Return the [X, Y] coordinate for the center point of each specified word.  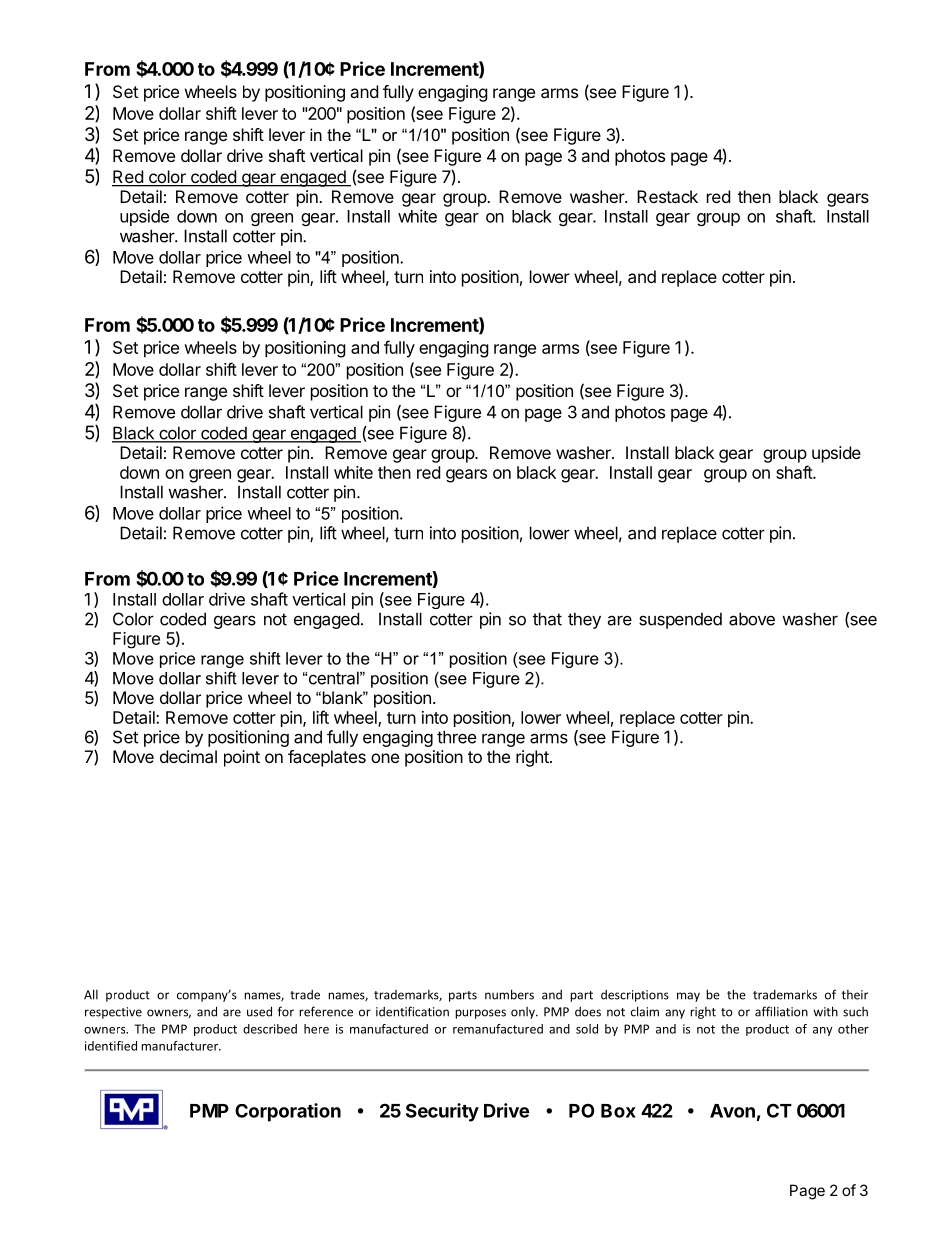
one [385, 758]
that [547, 619]
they [584, 620]
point [242, 758]
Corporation [288, 1112]
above [752, 619]
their [855, 995]
